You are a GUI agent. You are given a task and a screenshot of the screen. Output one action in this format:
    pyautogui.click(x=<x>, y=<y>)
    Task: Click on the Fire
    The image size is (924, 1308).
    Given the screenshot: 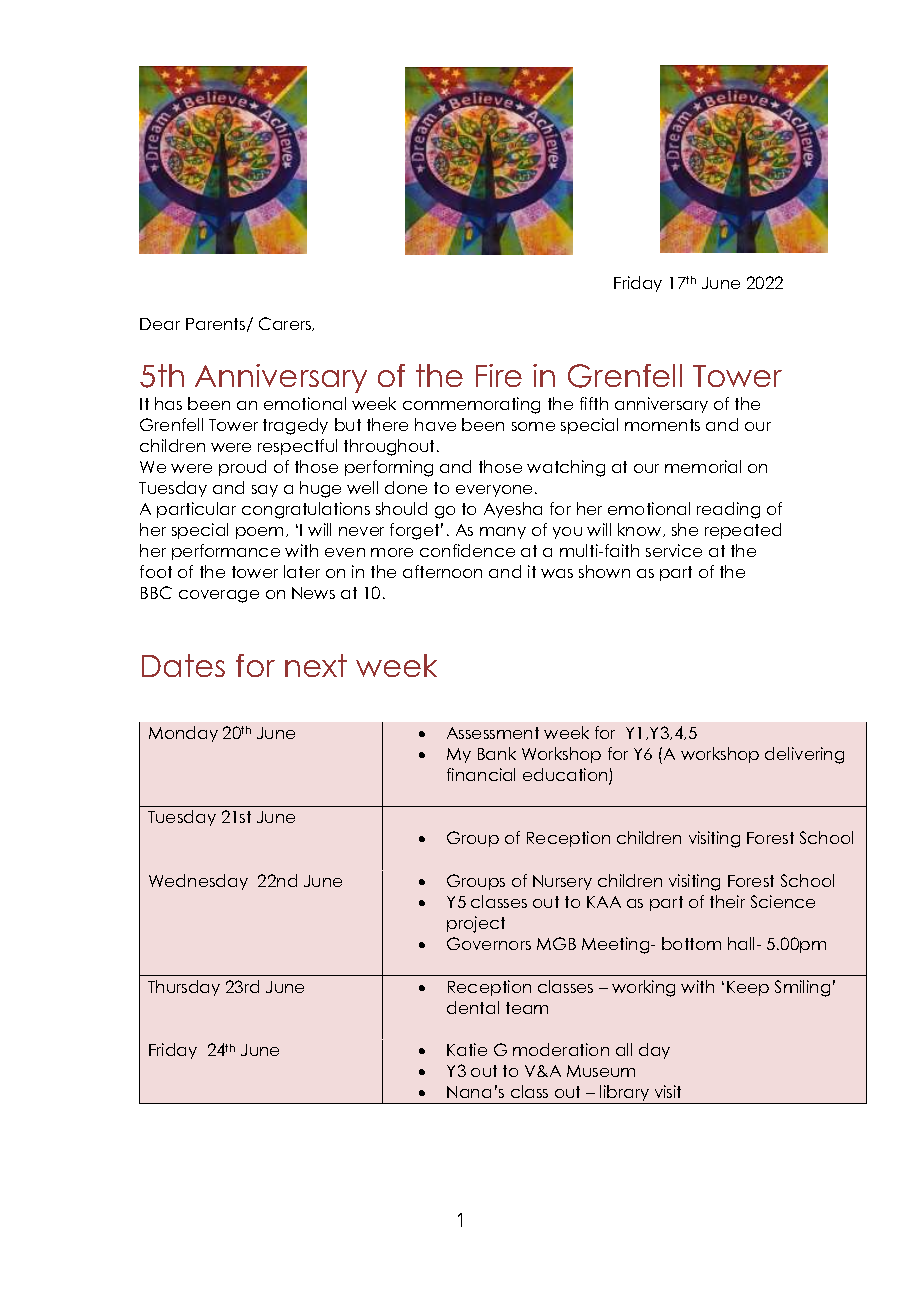 What is the action you would take?
    pyautogui.click(x=499, y=375)
